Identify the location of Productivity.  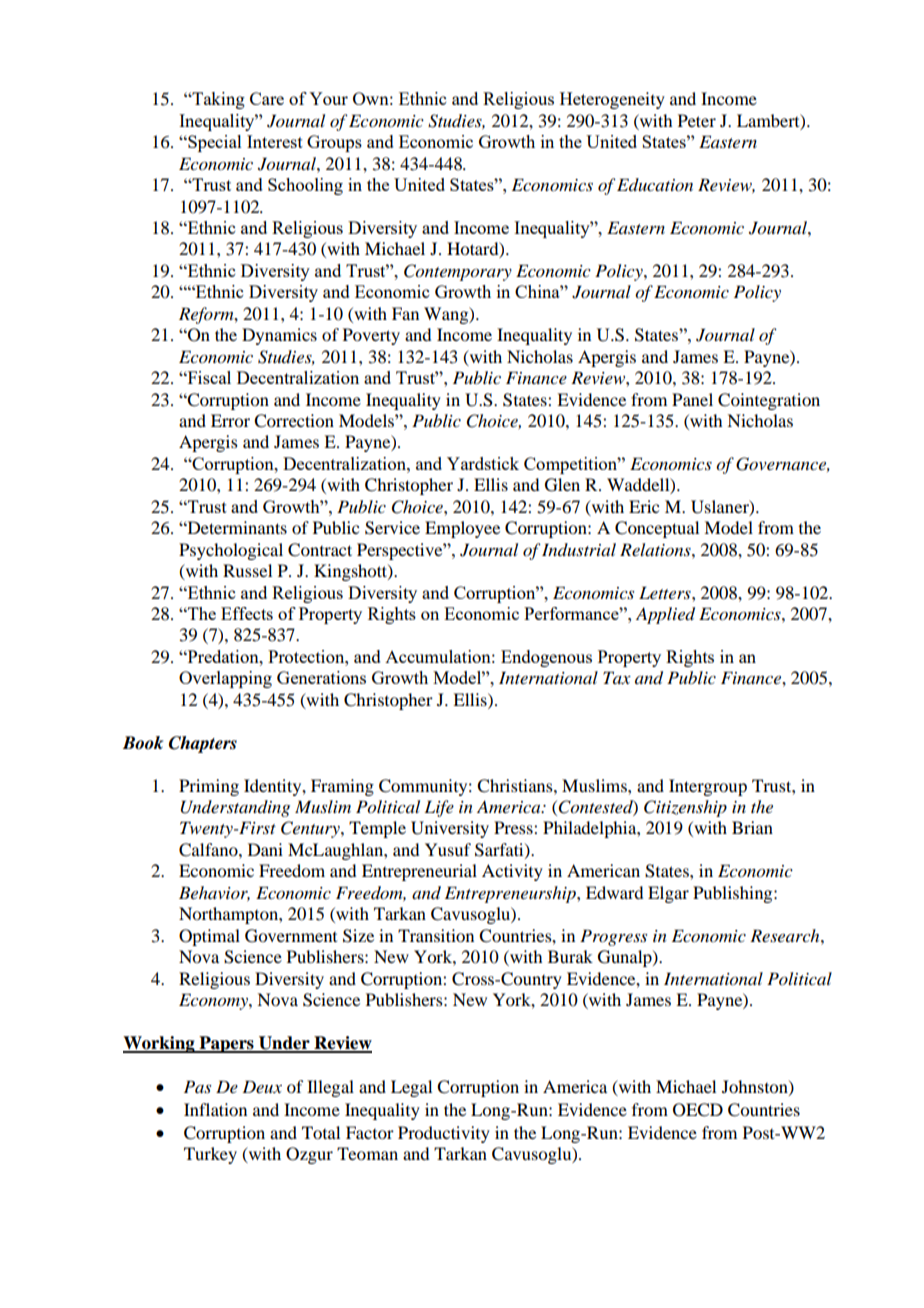
(444, 1134).
